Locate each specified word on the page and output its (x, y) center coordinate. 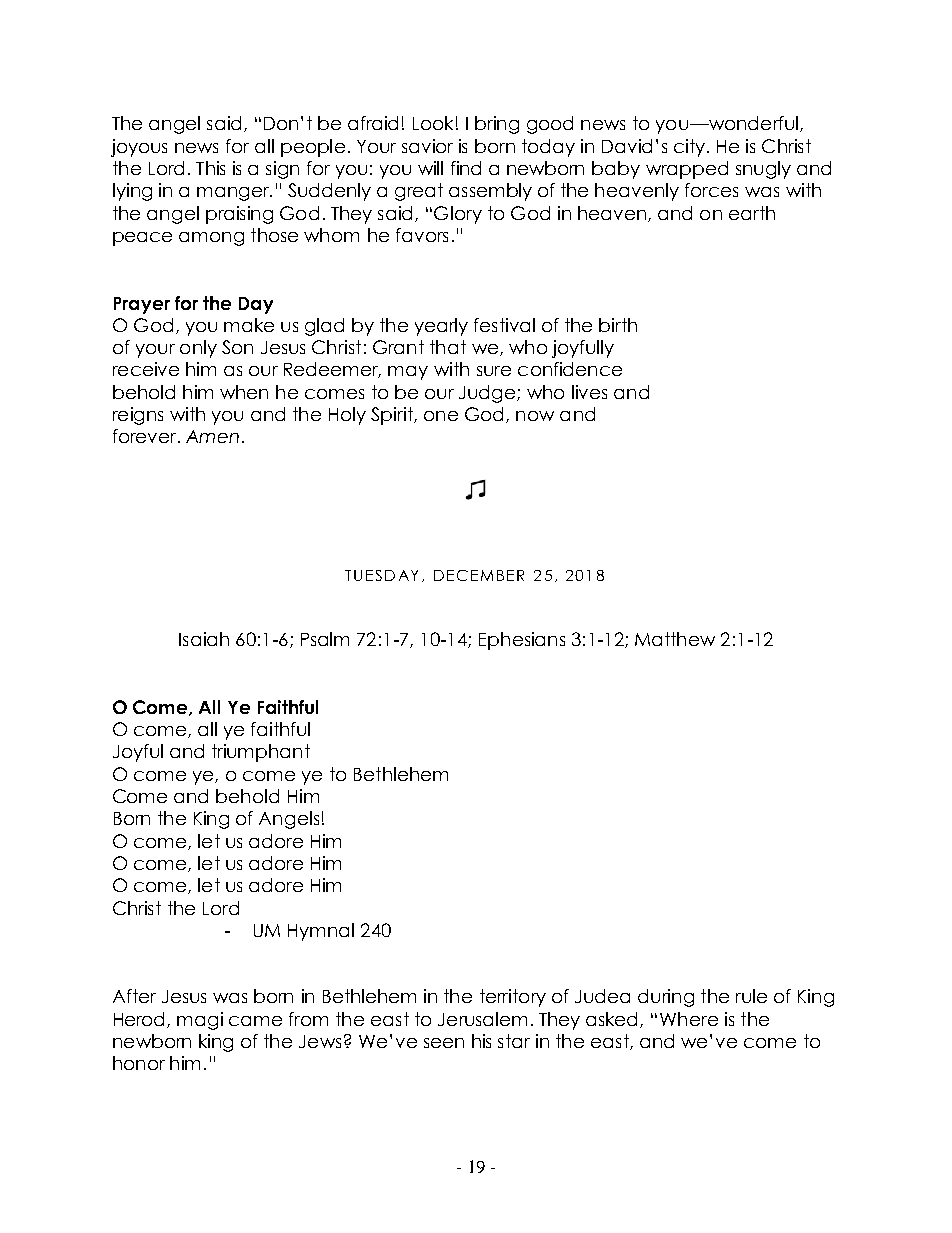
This (210, 168)
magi (200, 1021)
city (689, 148)
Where (689, 1019)
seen (444, 1043)
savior (427, 146)
